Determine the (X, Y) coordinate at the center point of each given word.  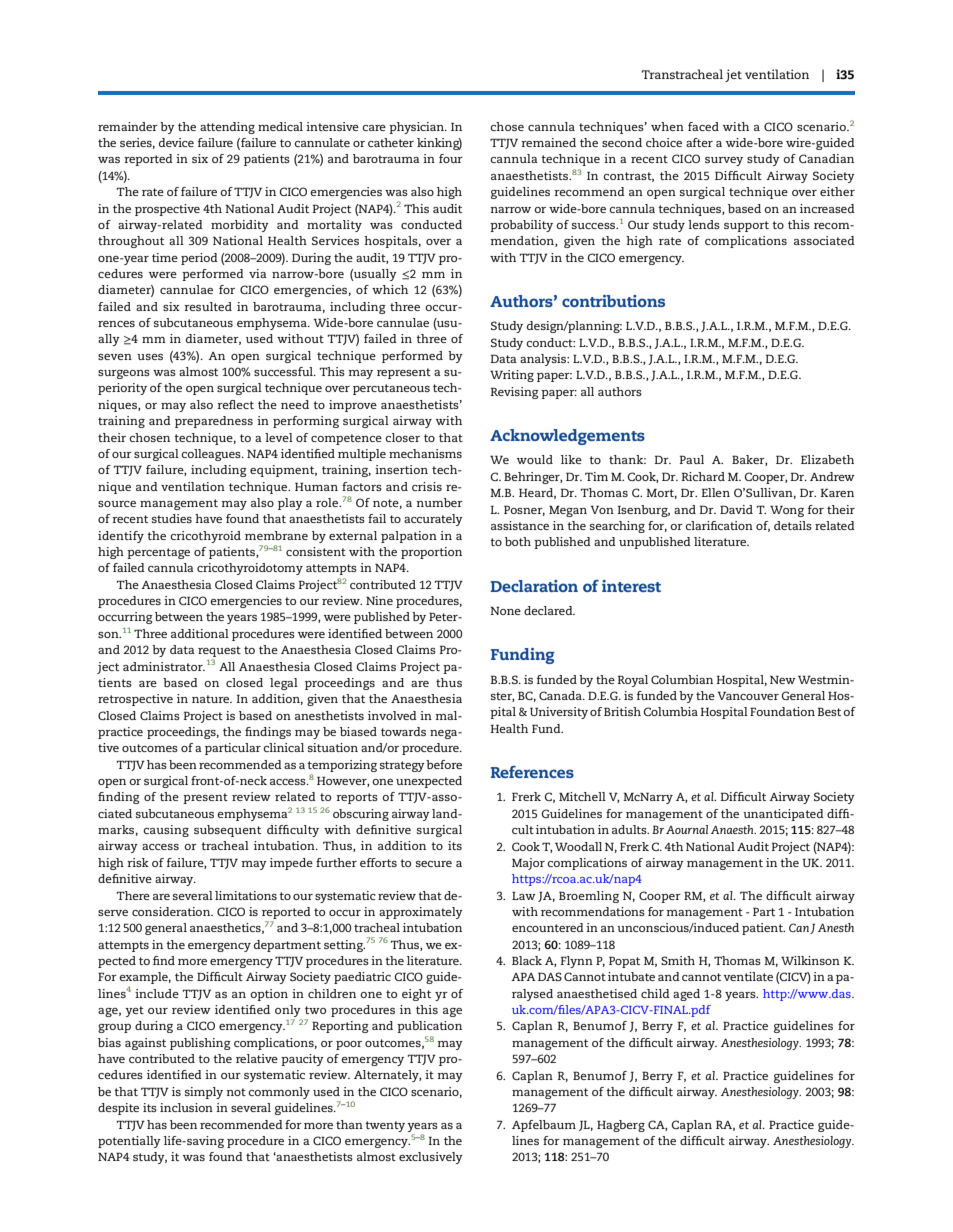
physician (417, 128)
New (783, 679)
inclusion (186, 1107)
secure (434, 864)
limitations (246, 895)
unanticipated (783, 815)
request (219, 653)
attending (227, 128)
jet (733, 75)
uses (150, 357)
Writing (512, 376)
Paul (691, 459)
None (505, 610)
